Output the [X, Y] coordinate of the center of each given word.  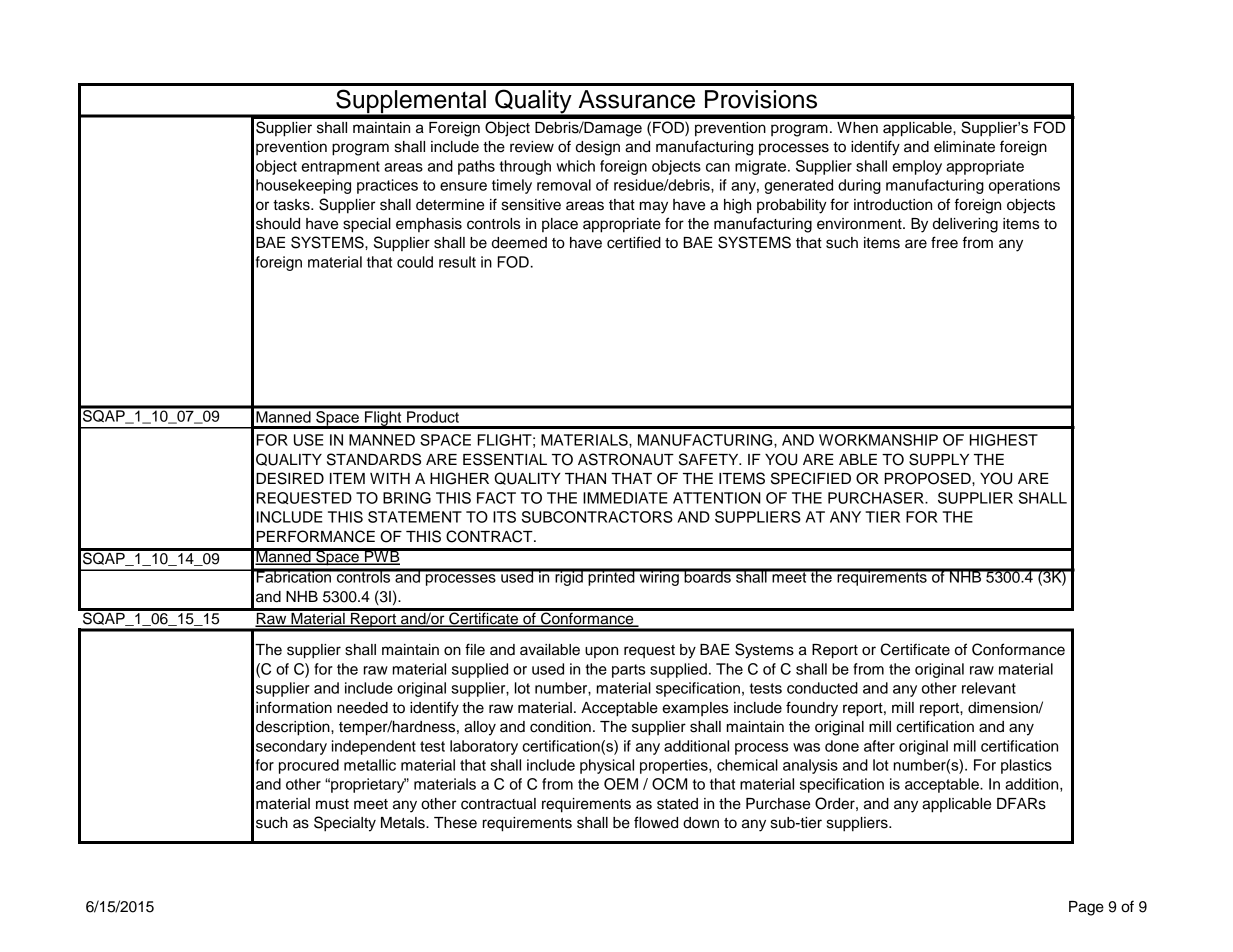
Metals [404, 823]
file [475, 649]
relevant [989, 688]
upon [601, 652]
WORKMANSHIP [878, 440]
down [701, 823]
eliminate [964, 147]
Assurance [637, 99]
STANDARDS [374, 459]
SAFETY [710, 459]
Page [1086, 908]
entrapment [340, 168]
